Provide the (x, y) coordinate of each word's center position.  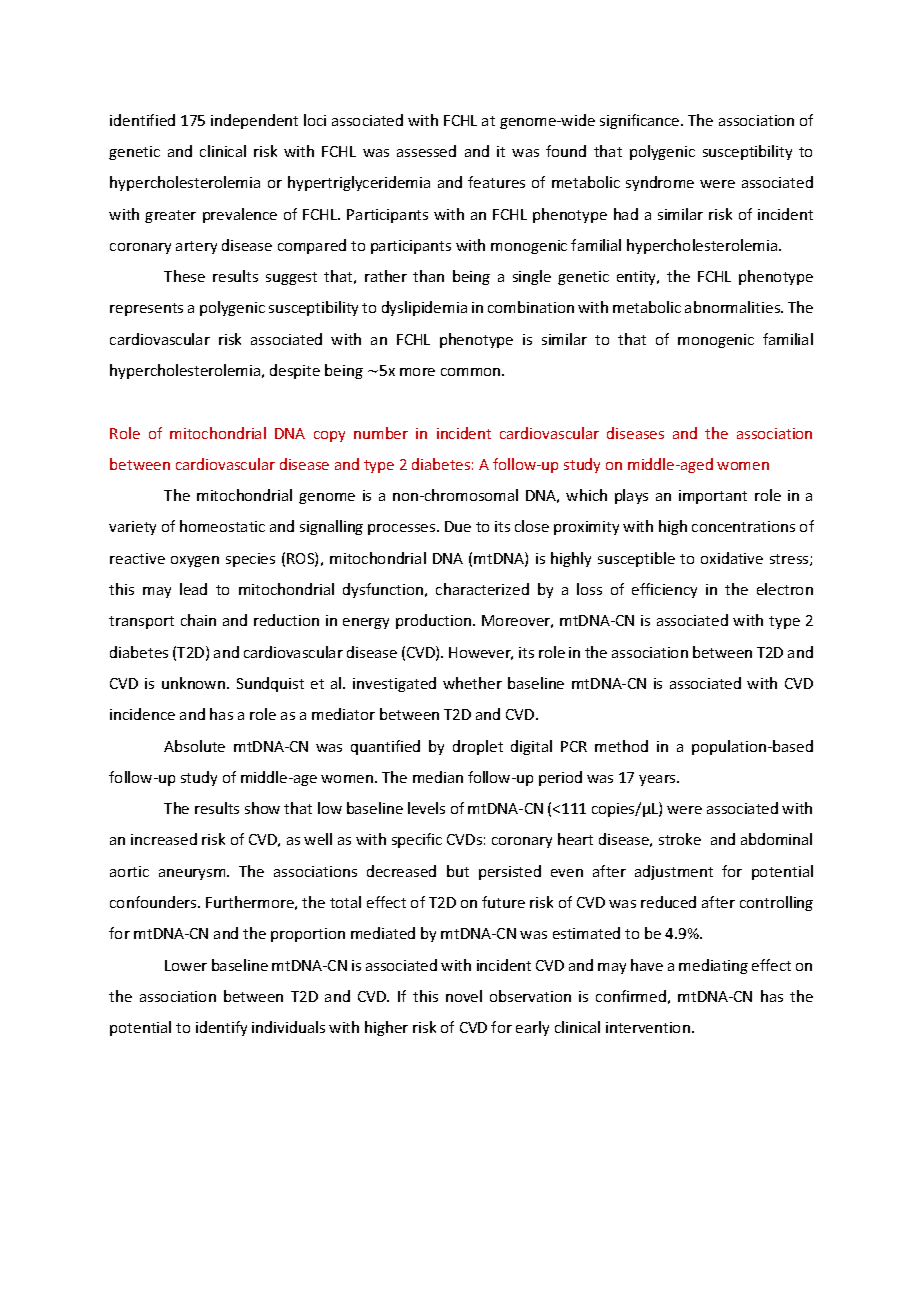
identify (221, 1028)
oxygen (195, 561)
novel (464, 996)
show (262, 808)
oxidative (732, 558)
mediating (713, 966)
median (438, 777)
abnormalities (733, 307)
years (658, 780)
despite (295, 371)
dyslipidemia (424, 308)
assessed (426, 151)
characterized (482, 589)
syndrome (660, 183)
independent (254, 121)
